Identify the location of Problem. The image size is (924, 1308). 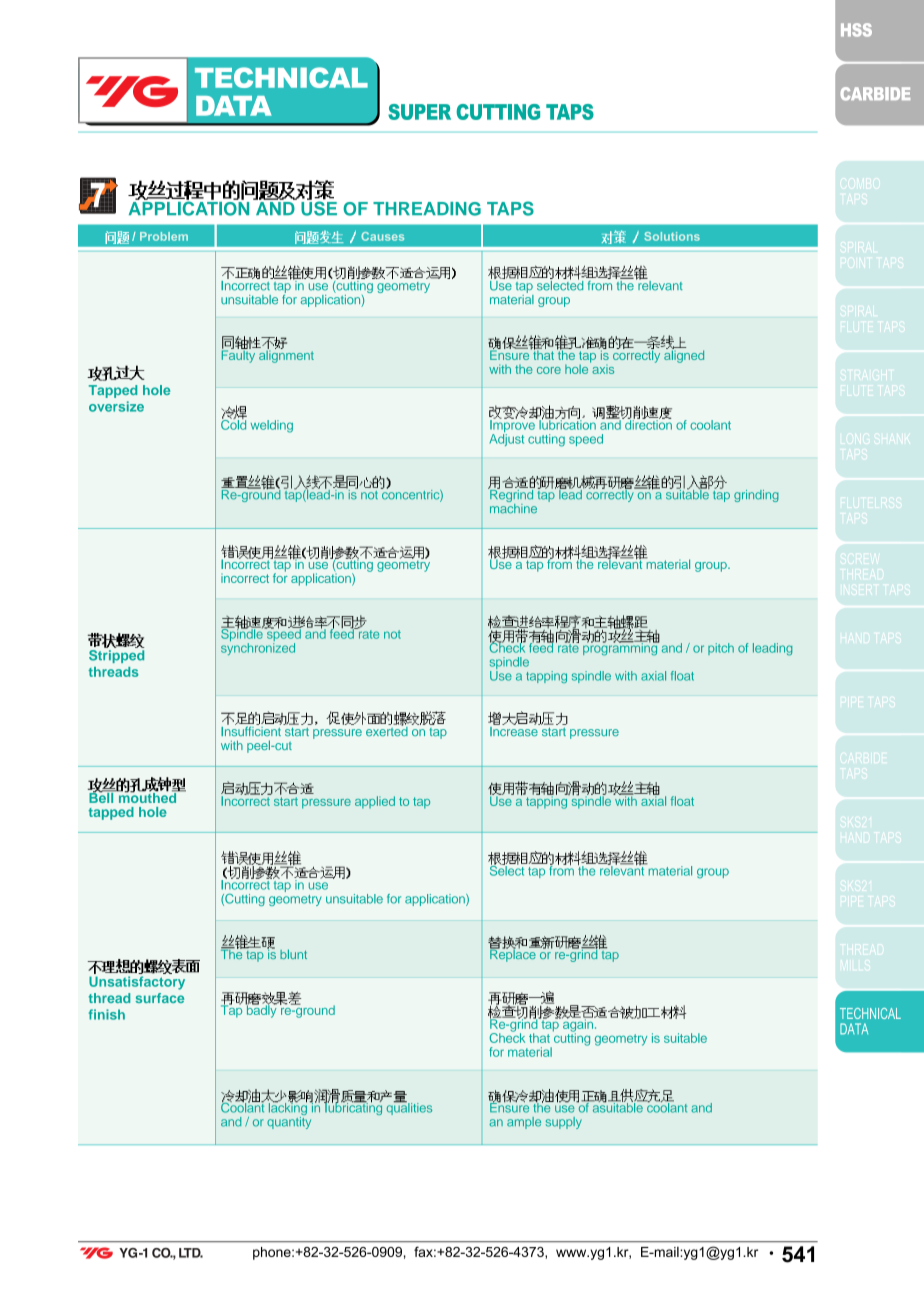
(164, 236).
